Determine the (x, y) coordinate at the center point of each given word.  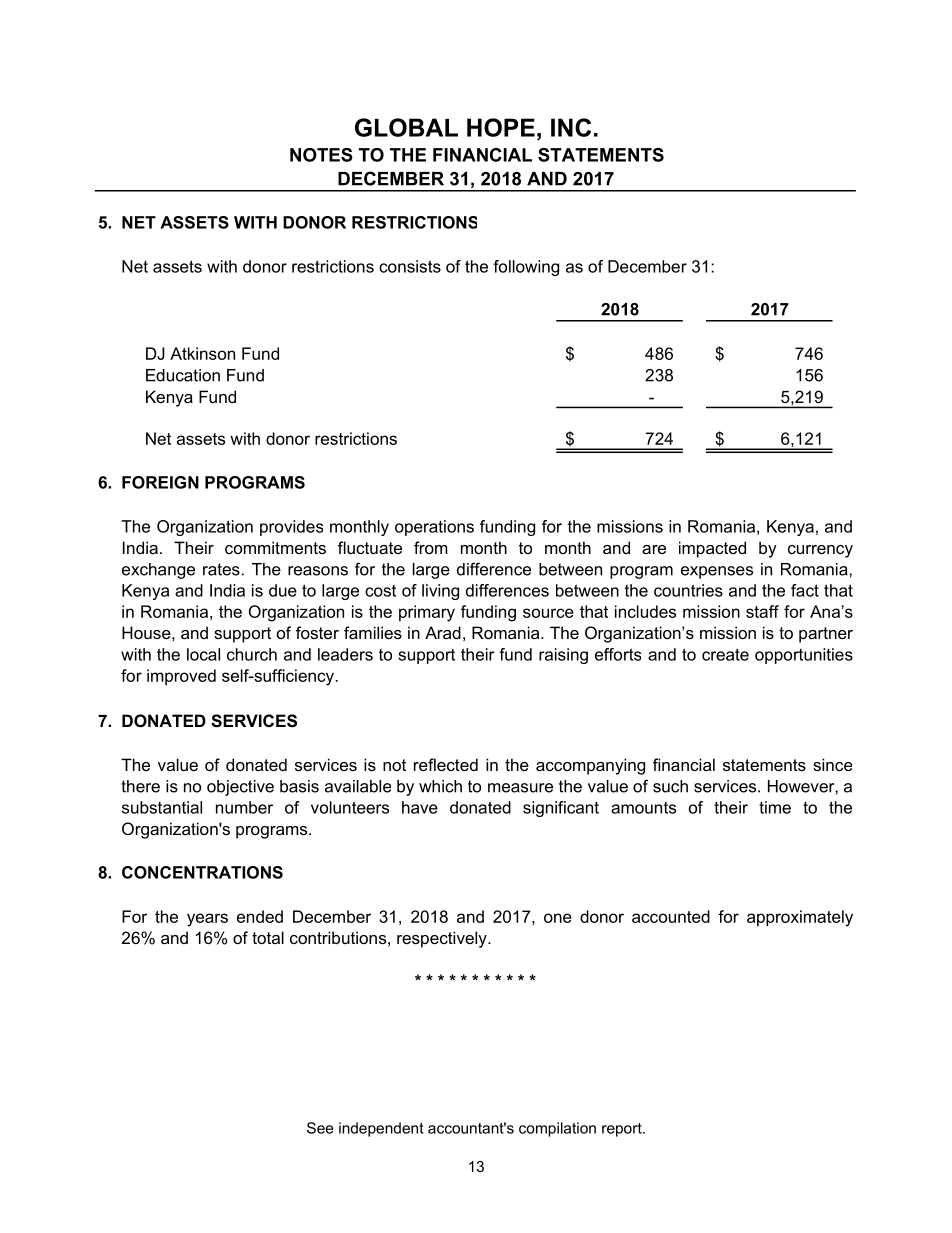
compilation (557, 1129)
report (623, 1130)
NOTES (321, 155)
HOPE (501, 127)
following (526, 268)
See (320, 1128)
